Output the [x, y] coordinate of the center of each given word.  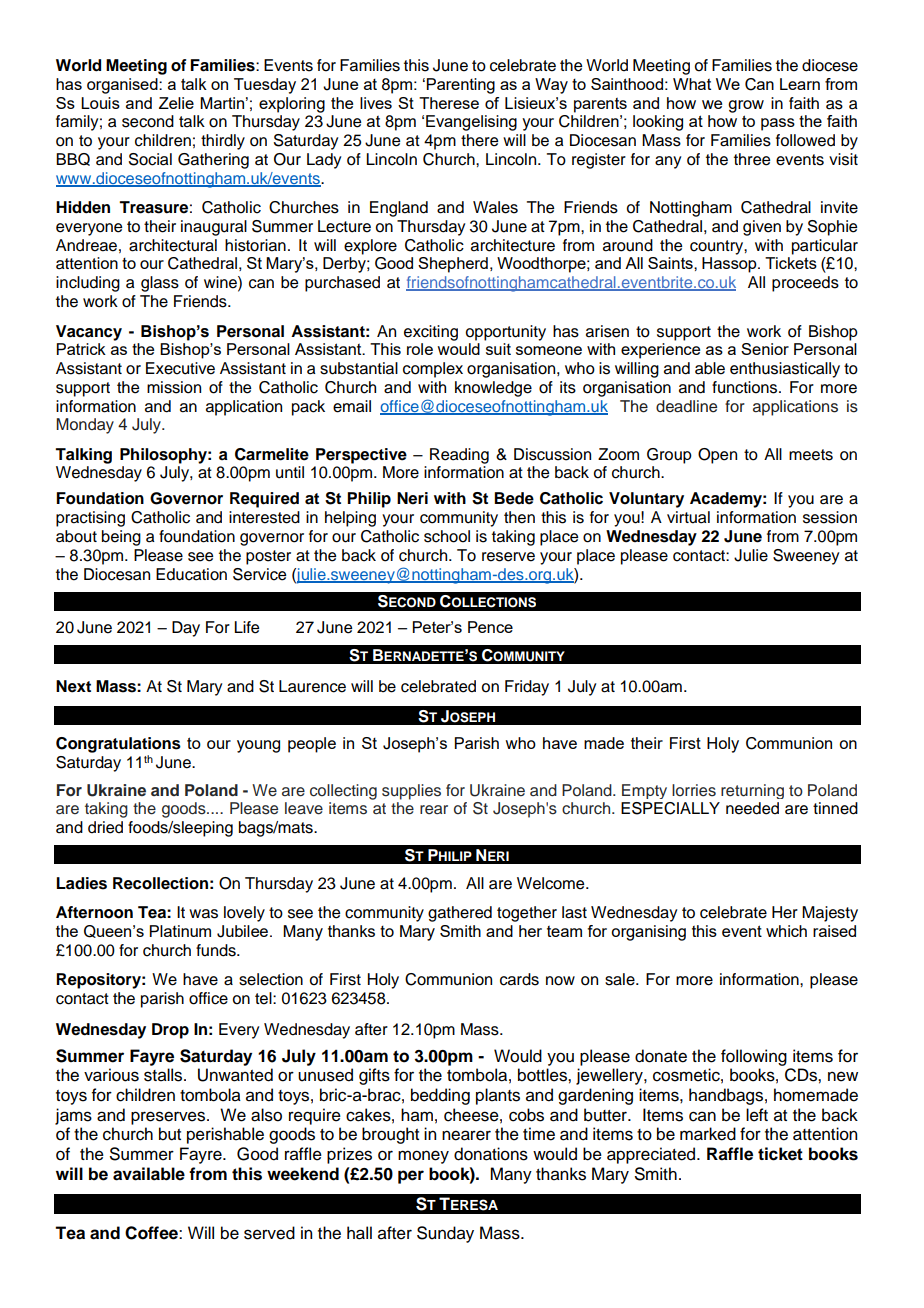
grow [746, 106]
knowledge [493, 389]
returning [752, 791]
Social [150, 159]
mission [174, 387]
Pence [490, 627]
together [527, 914]
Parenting [461, 86]
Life [246, 627]
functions [746, 387]
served [269, 1233]
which [786, 931]
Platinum [180, 931]
